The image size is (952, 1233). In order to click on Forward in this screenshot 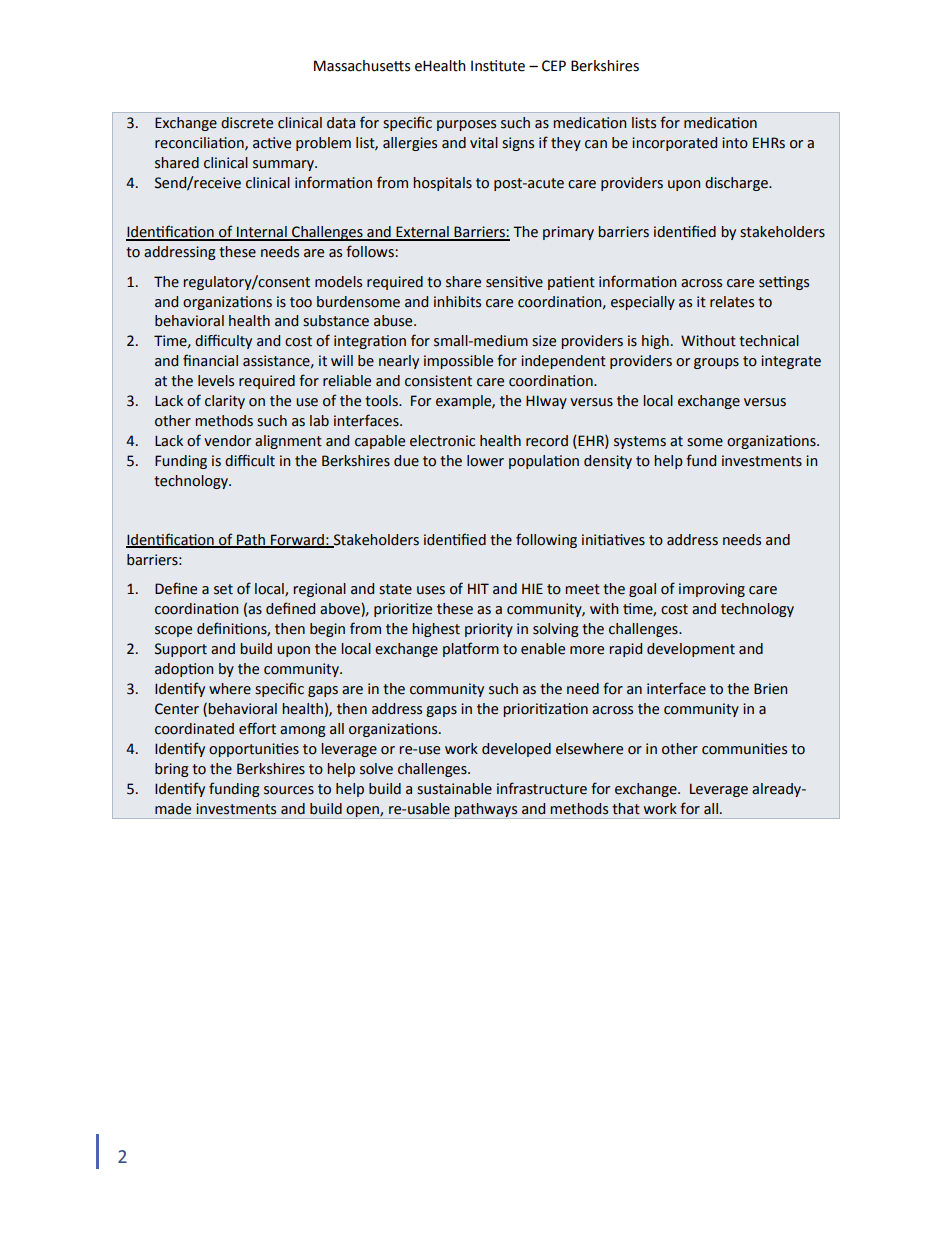, I will do `click(297, 540)`.
